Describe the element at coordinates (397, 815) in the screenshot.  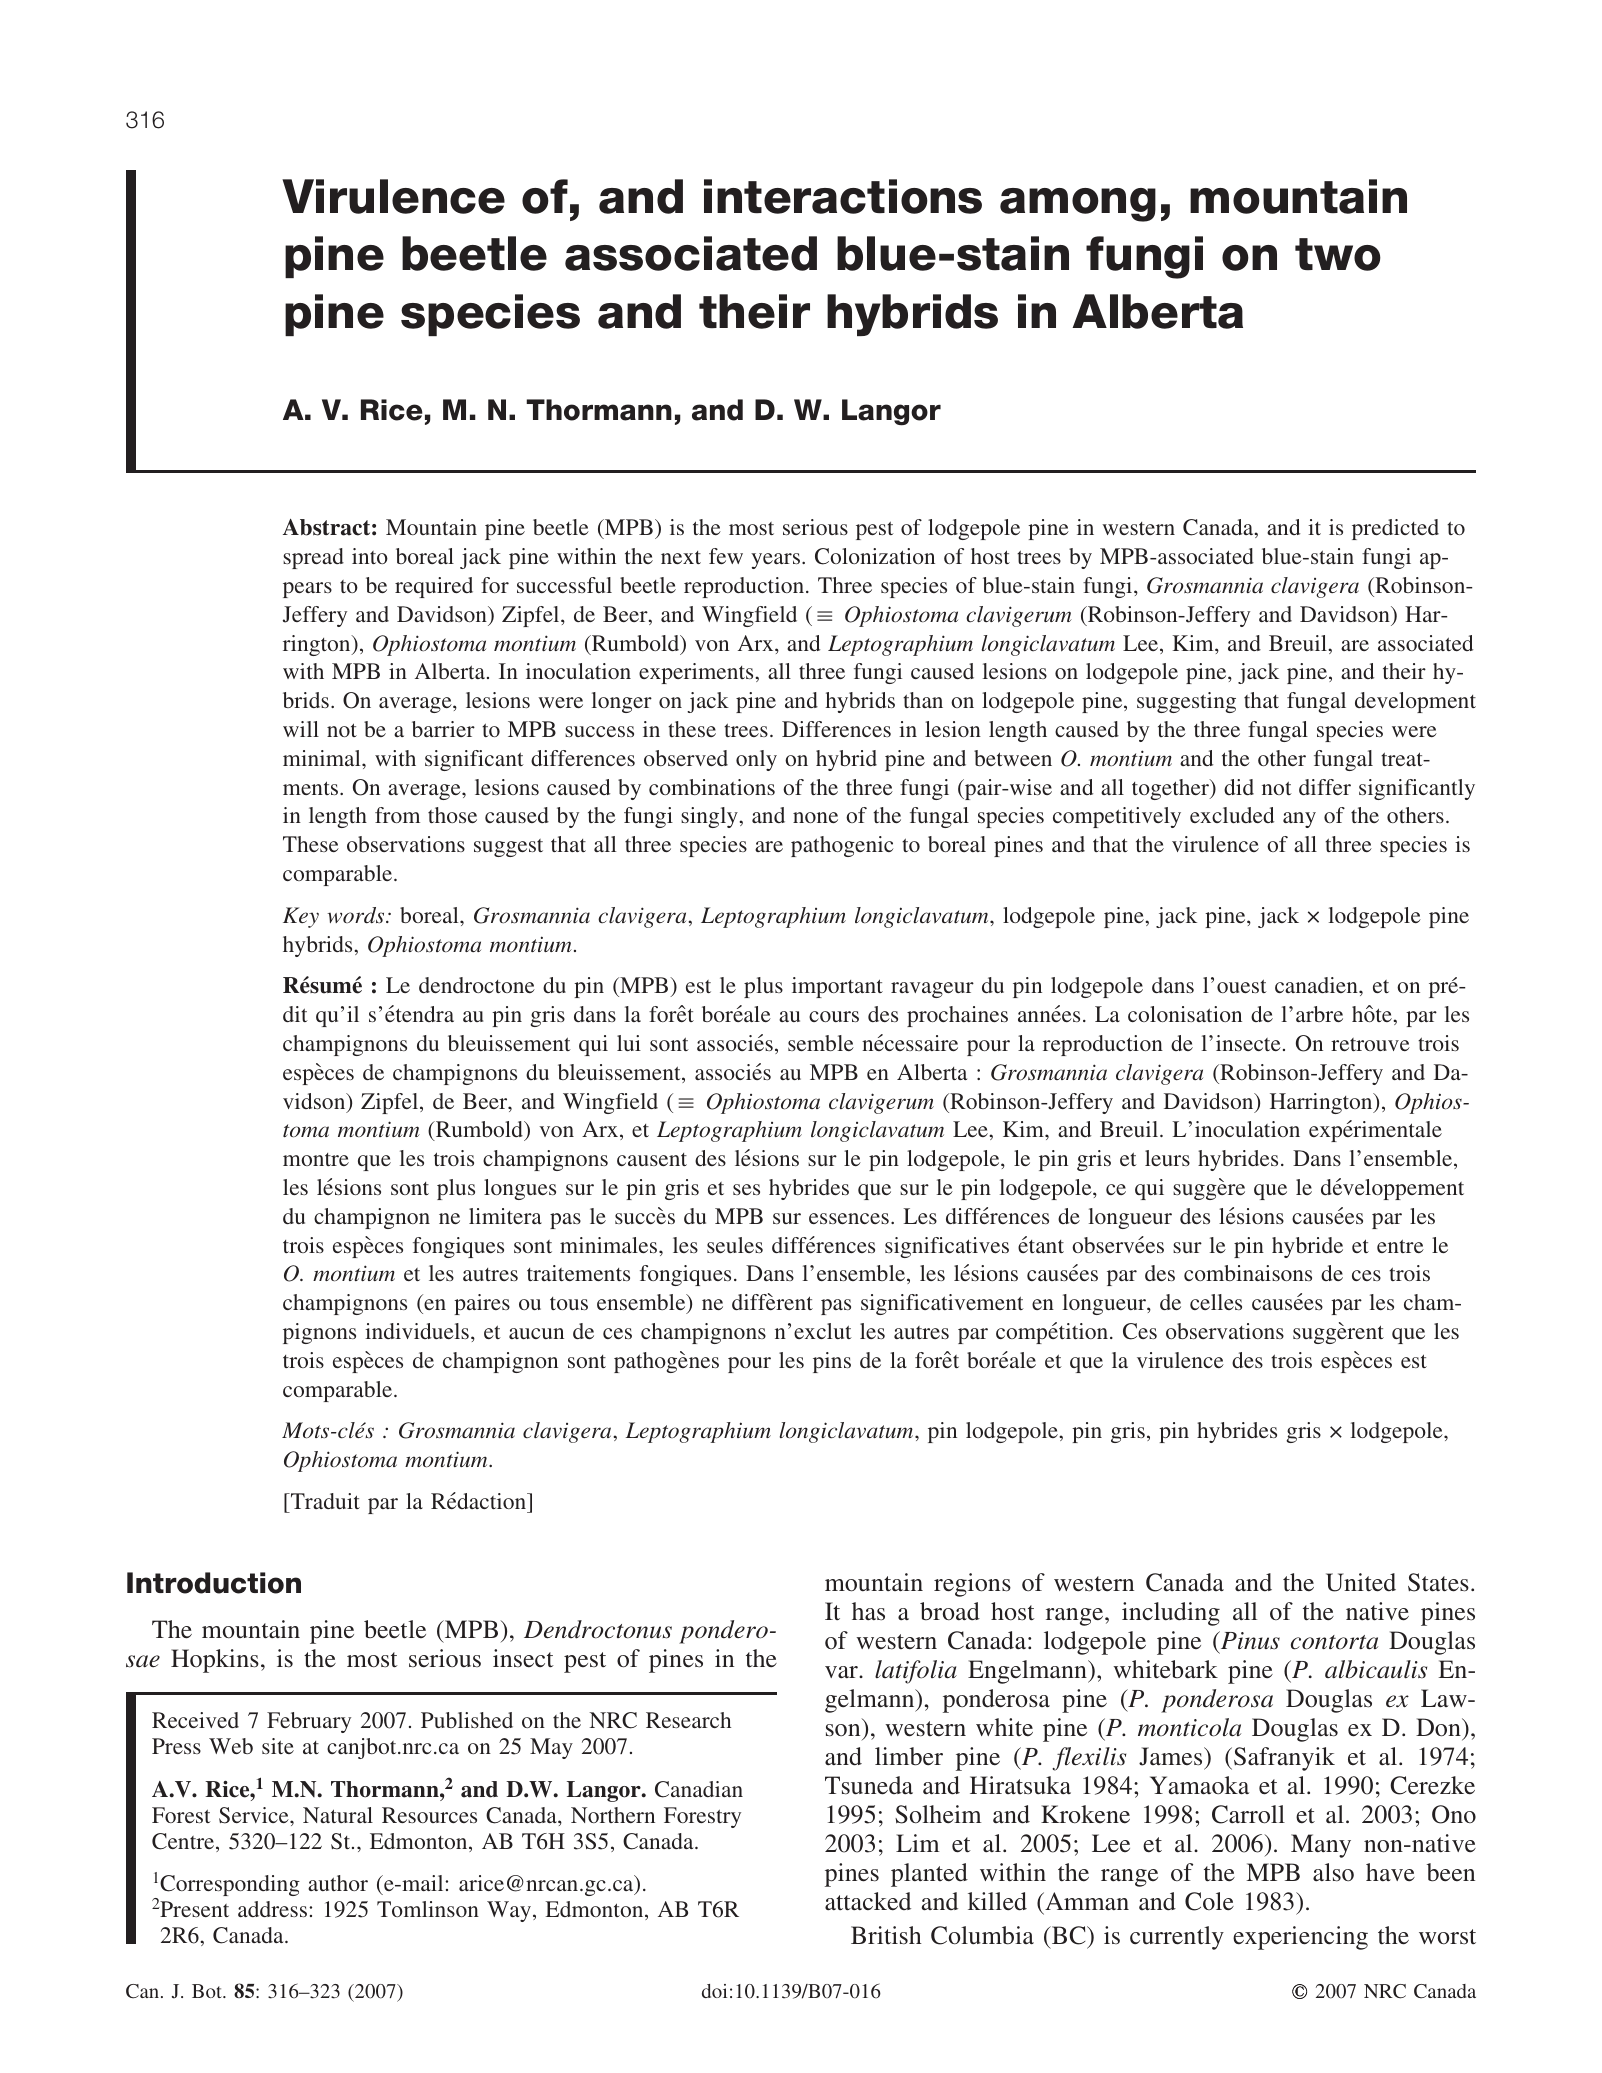
I see `from` at that location.
